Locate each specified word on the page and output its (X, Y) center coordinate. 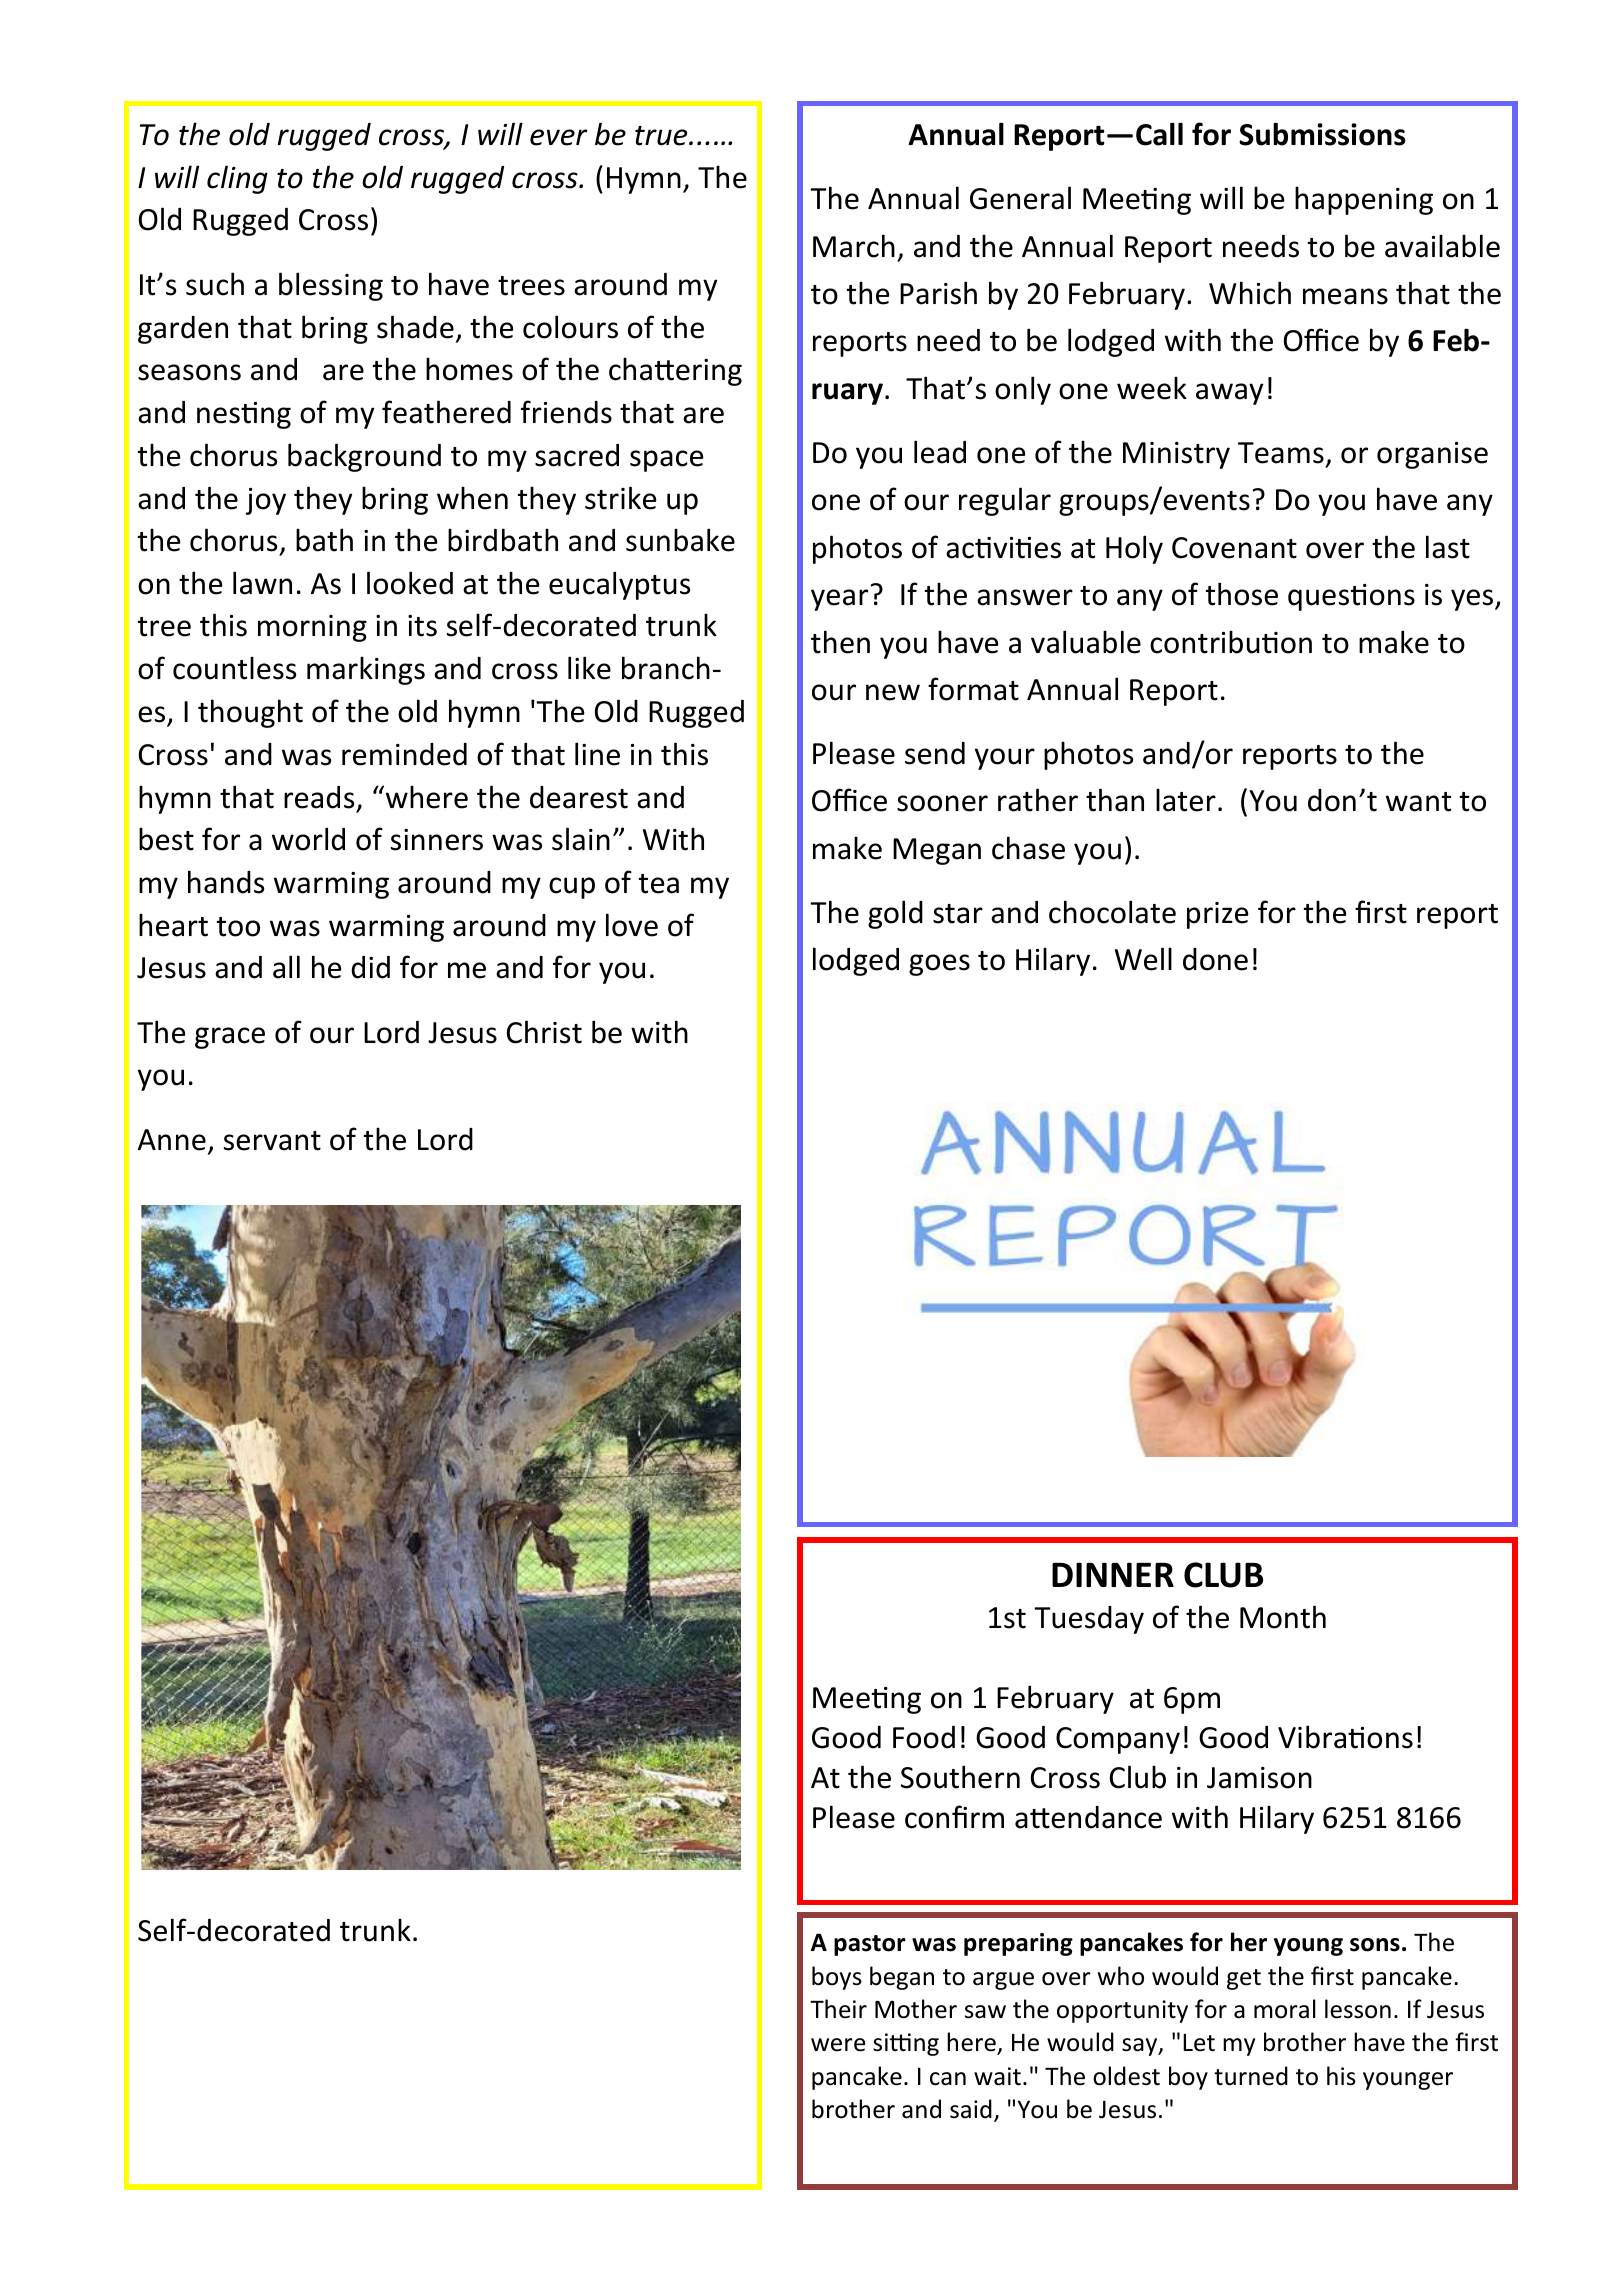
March (854, 246)
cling (237, 179)
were (838, 2045)
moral (1285, 2009)
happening (1364, 200)
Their (838, 2009)
